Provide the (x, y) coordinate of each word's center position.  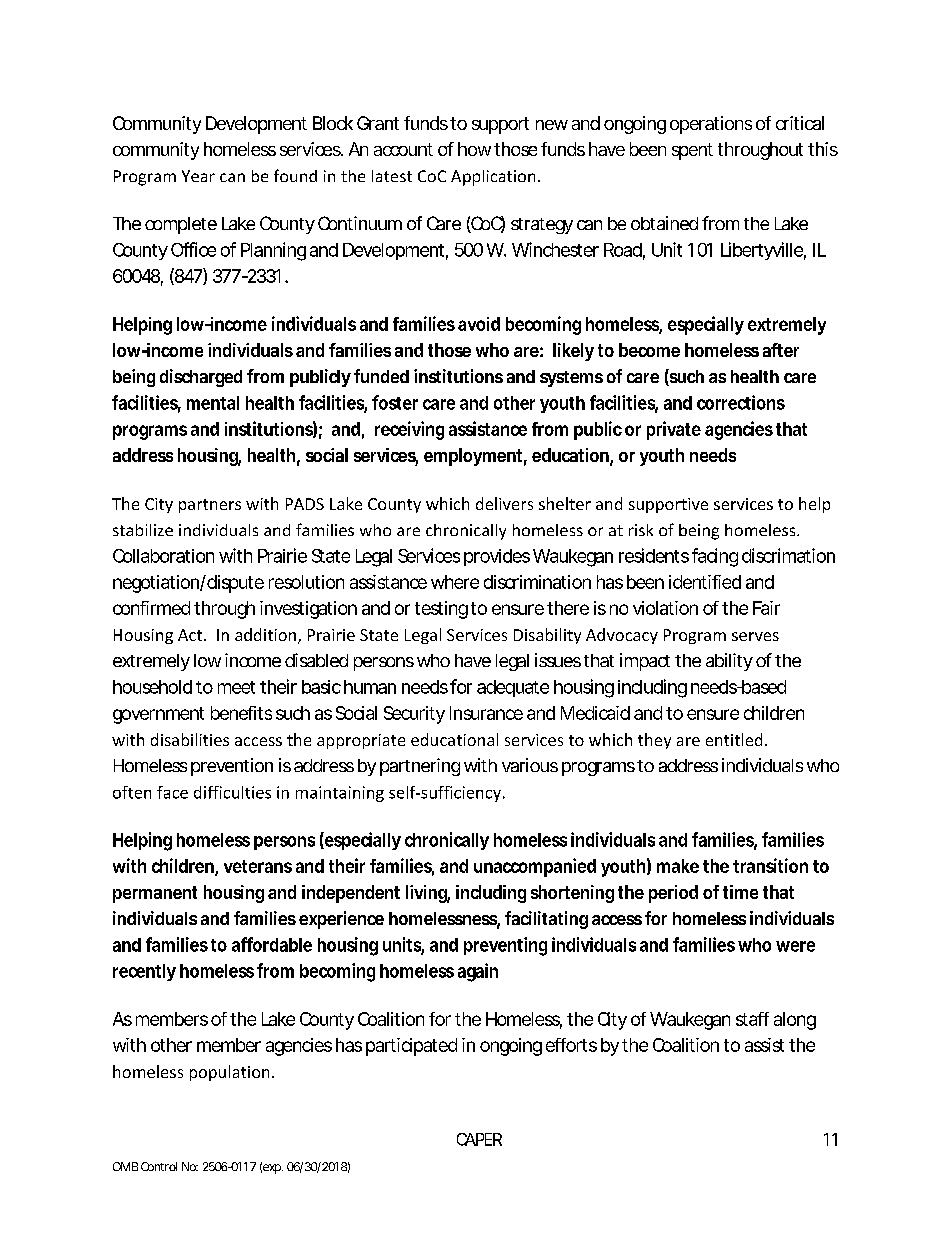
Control (159, 1166)
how (476, 149)
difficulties (232, 792)
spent (692, 151)
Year (198, 176)
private (674, 430)
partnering (420, 767)
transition (770, 865)
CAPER (479, 1139)
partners (210, 506)
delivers (504, 503)
